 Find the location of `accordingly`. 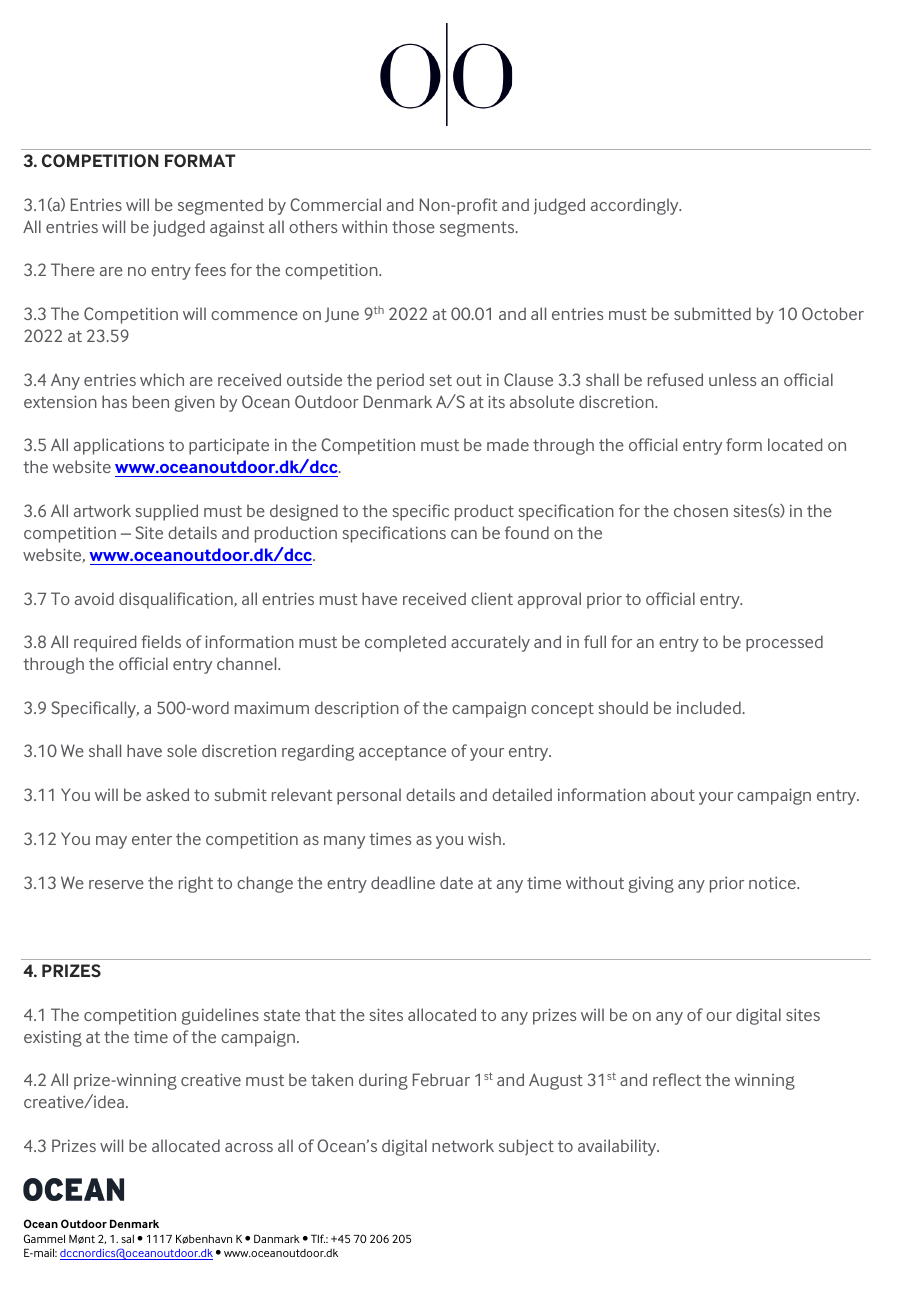

accordingly is located at coordinates (636, 206).
